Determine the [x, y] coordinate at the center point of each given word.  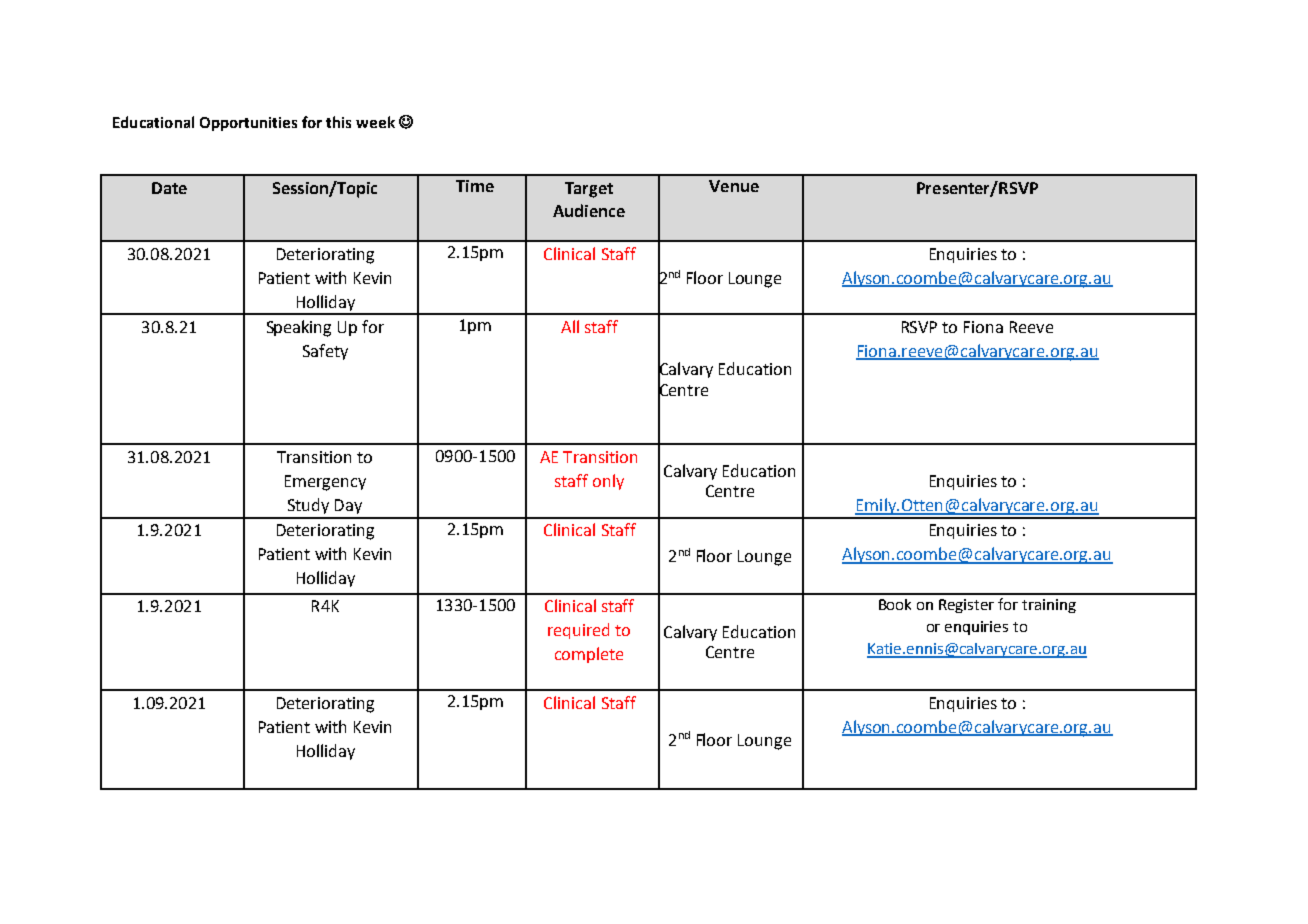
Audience [589, 210]
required [578, 631]
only [608, 482]
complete [589, 655]
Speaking [299, 328]
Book [895, 604]
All [570, 326]
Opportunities [248, 124]
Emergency [325, 483]
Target [589, 190]
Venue [734, 186]
